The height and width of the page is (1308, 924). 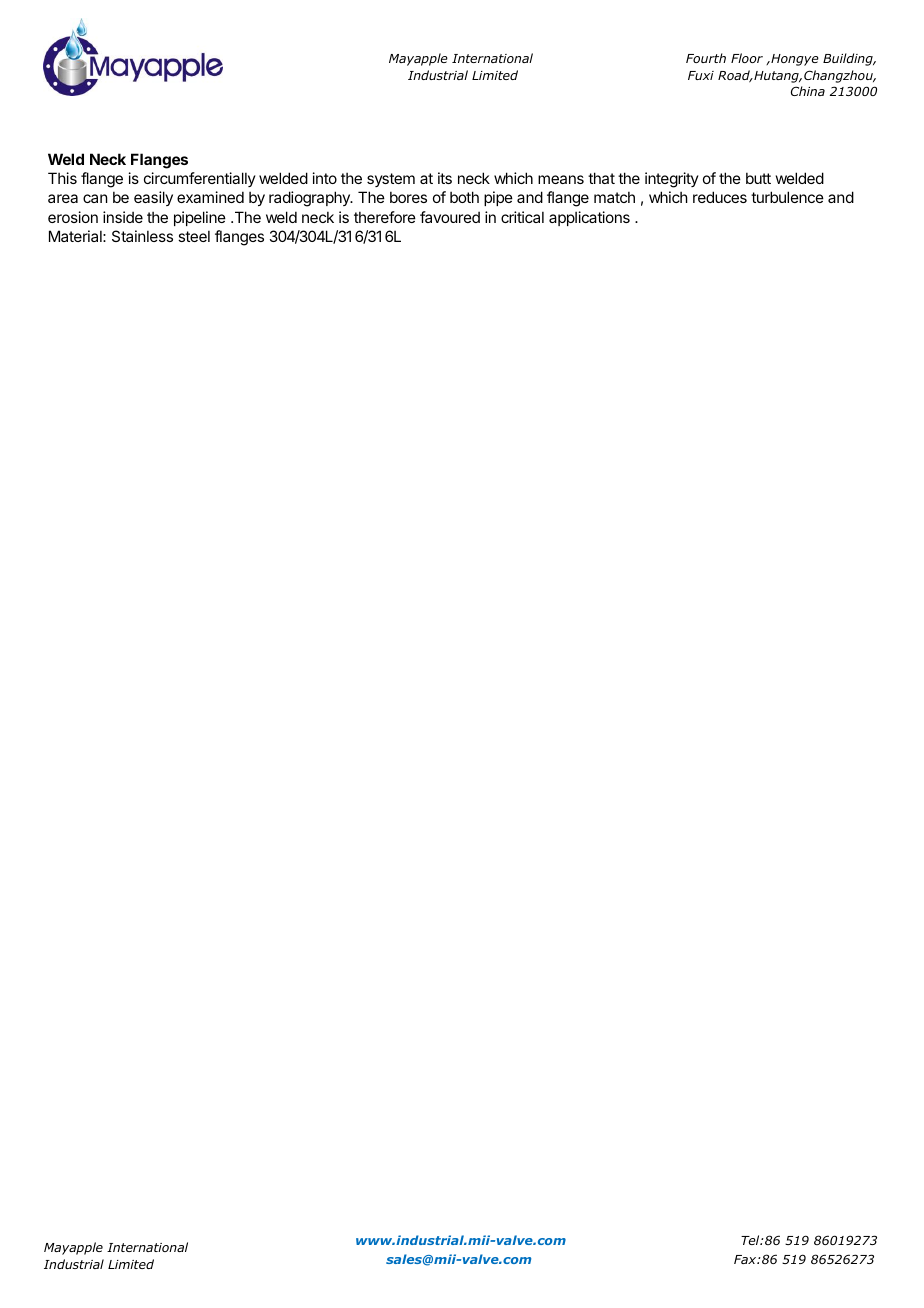 I want to click on easily, so click(x=153, y=198).
